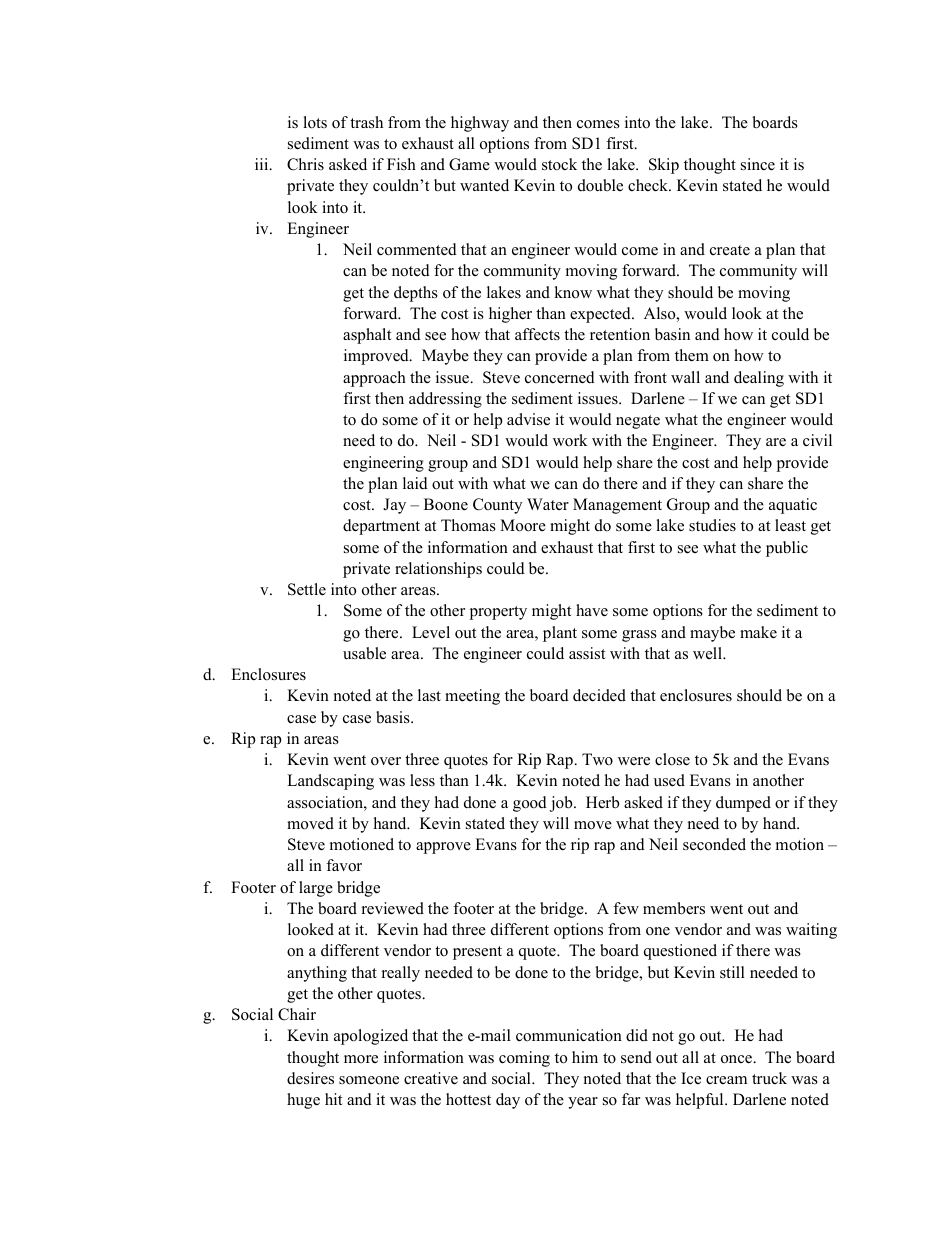 This screenshot has height=1233, width=952. Describe the element at coordinates (394, 506) in the screenshot. I see `Jay` at that location.
